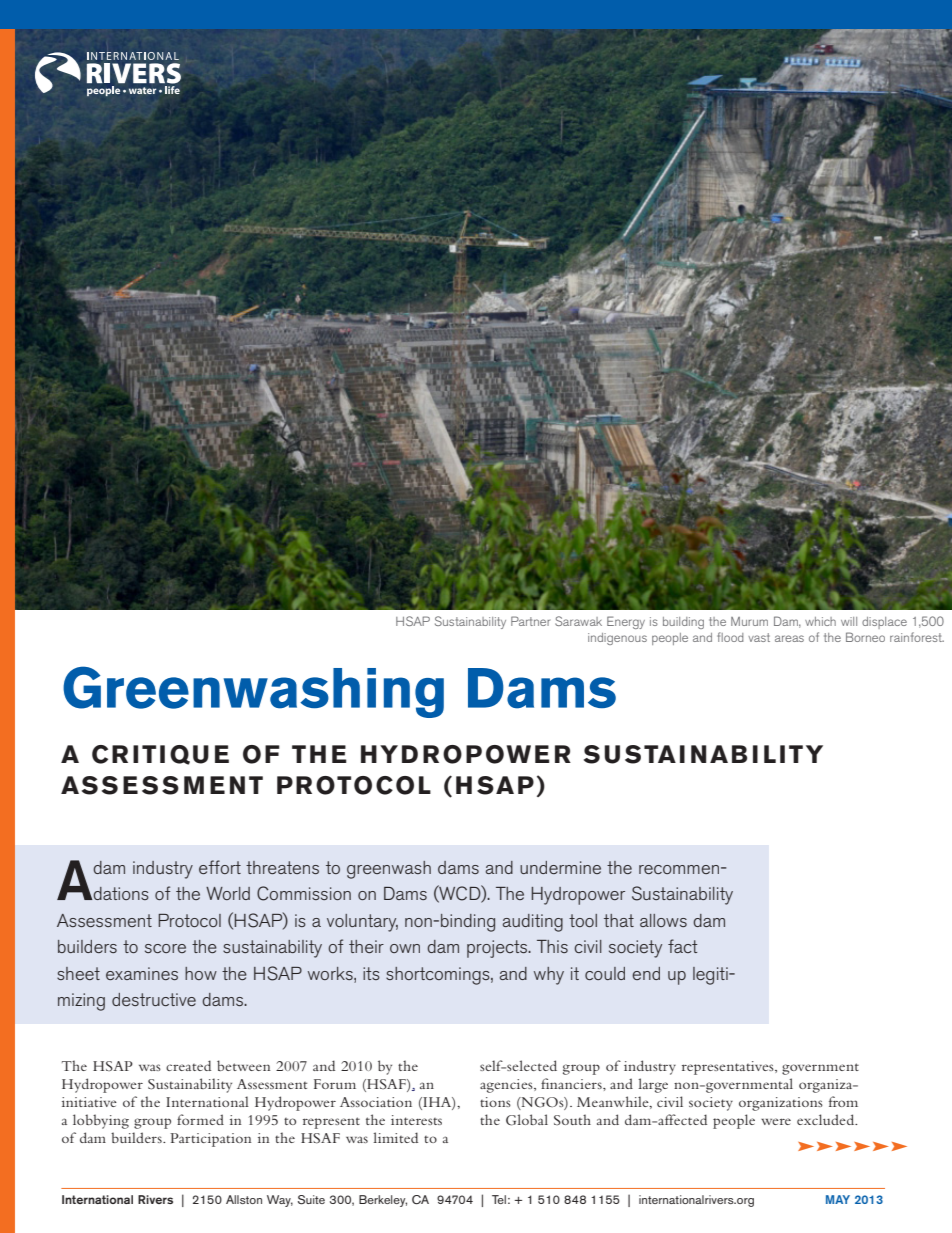 The image size is (952, 1233). What do you see at coordinates (789, 638) in the document?
I see `areas` at bounding box center [789, 638].
